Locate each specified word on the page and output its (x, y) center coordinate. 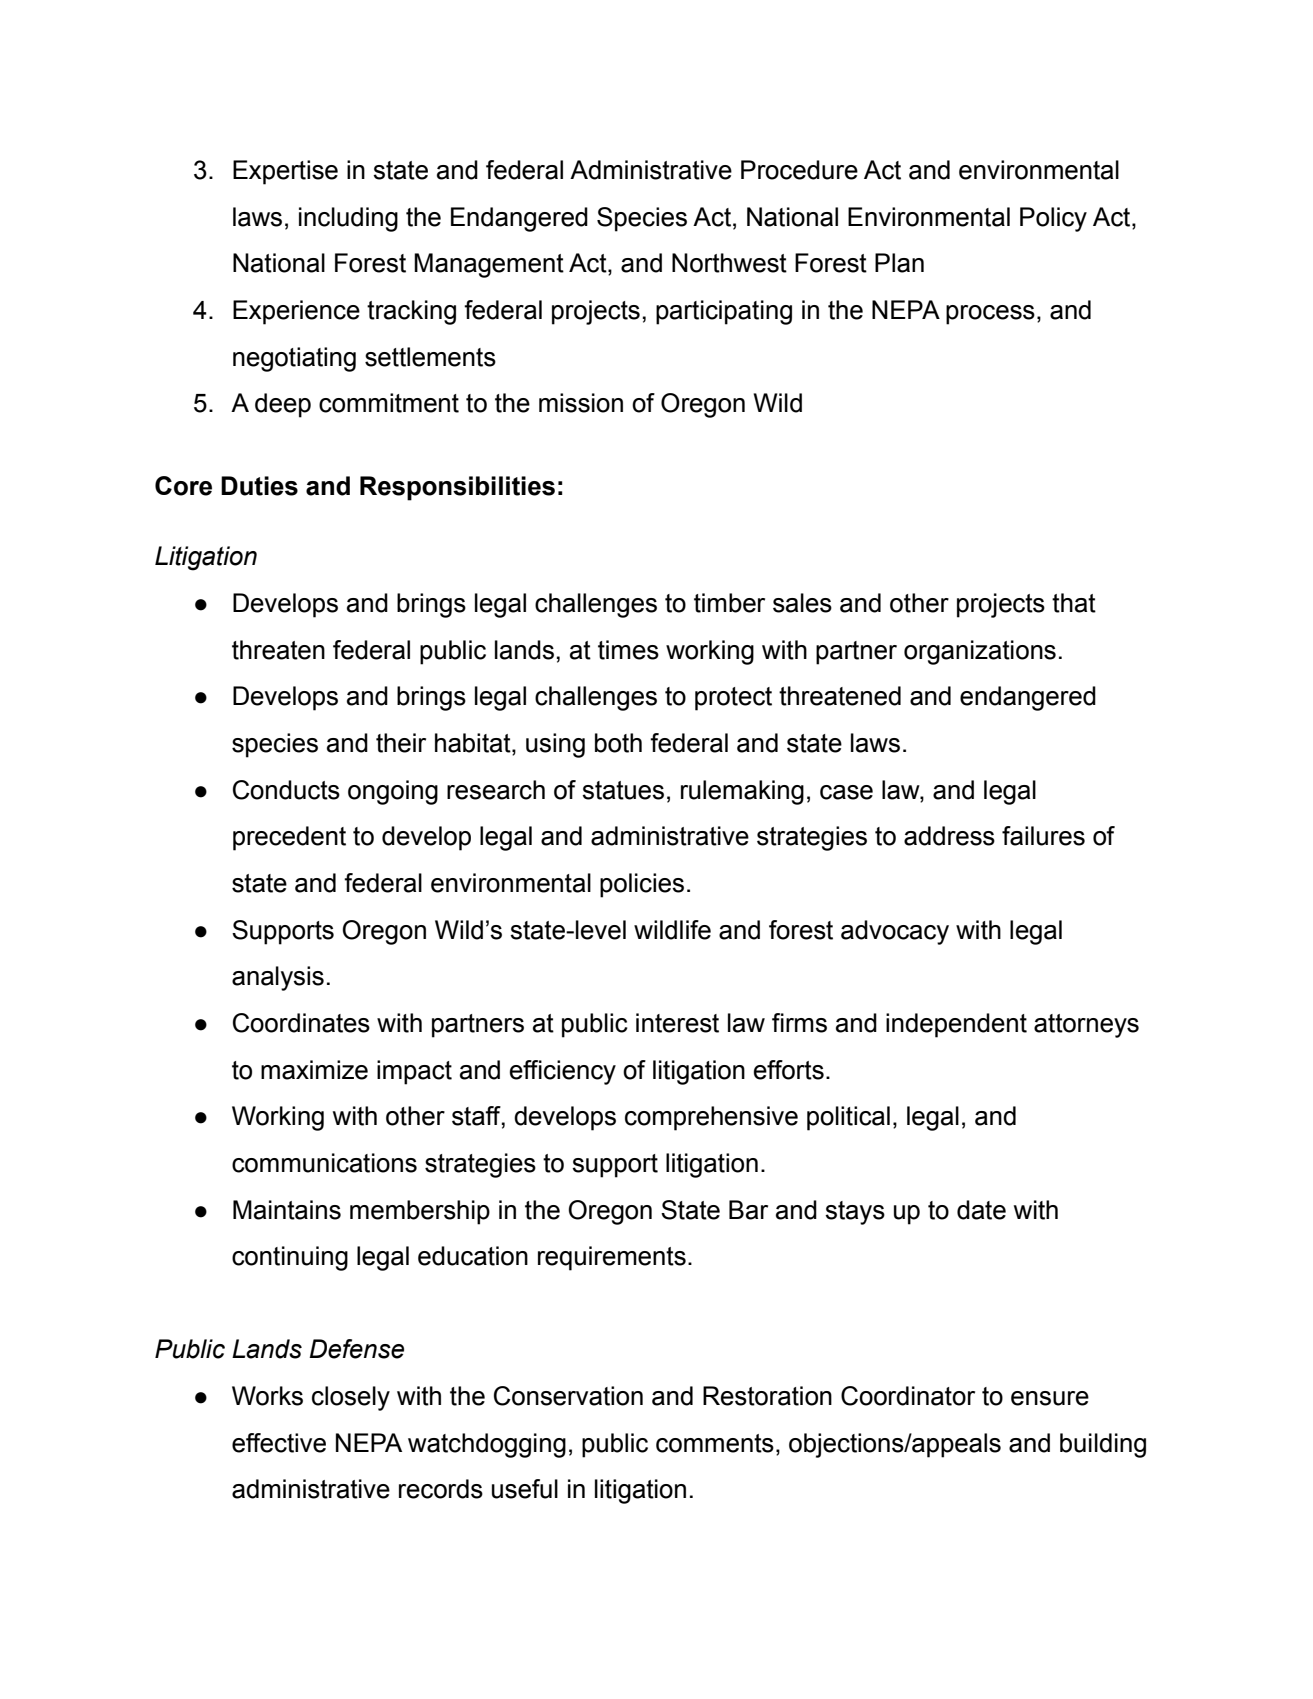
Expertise (285, 172)
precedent (289, 838)
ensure (1050, 1398)
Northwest (729, 263)
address (949, 836)
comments (715, 1443)
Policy (1053, 219)
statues (623, 790)
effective (279, 1443)
